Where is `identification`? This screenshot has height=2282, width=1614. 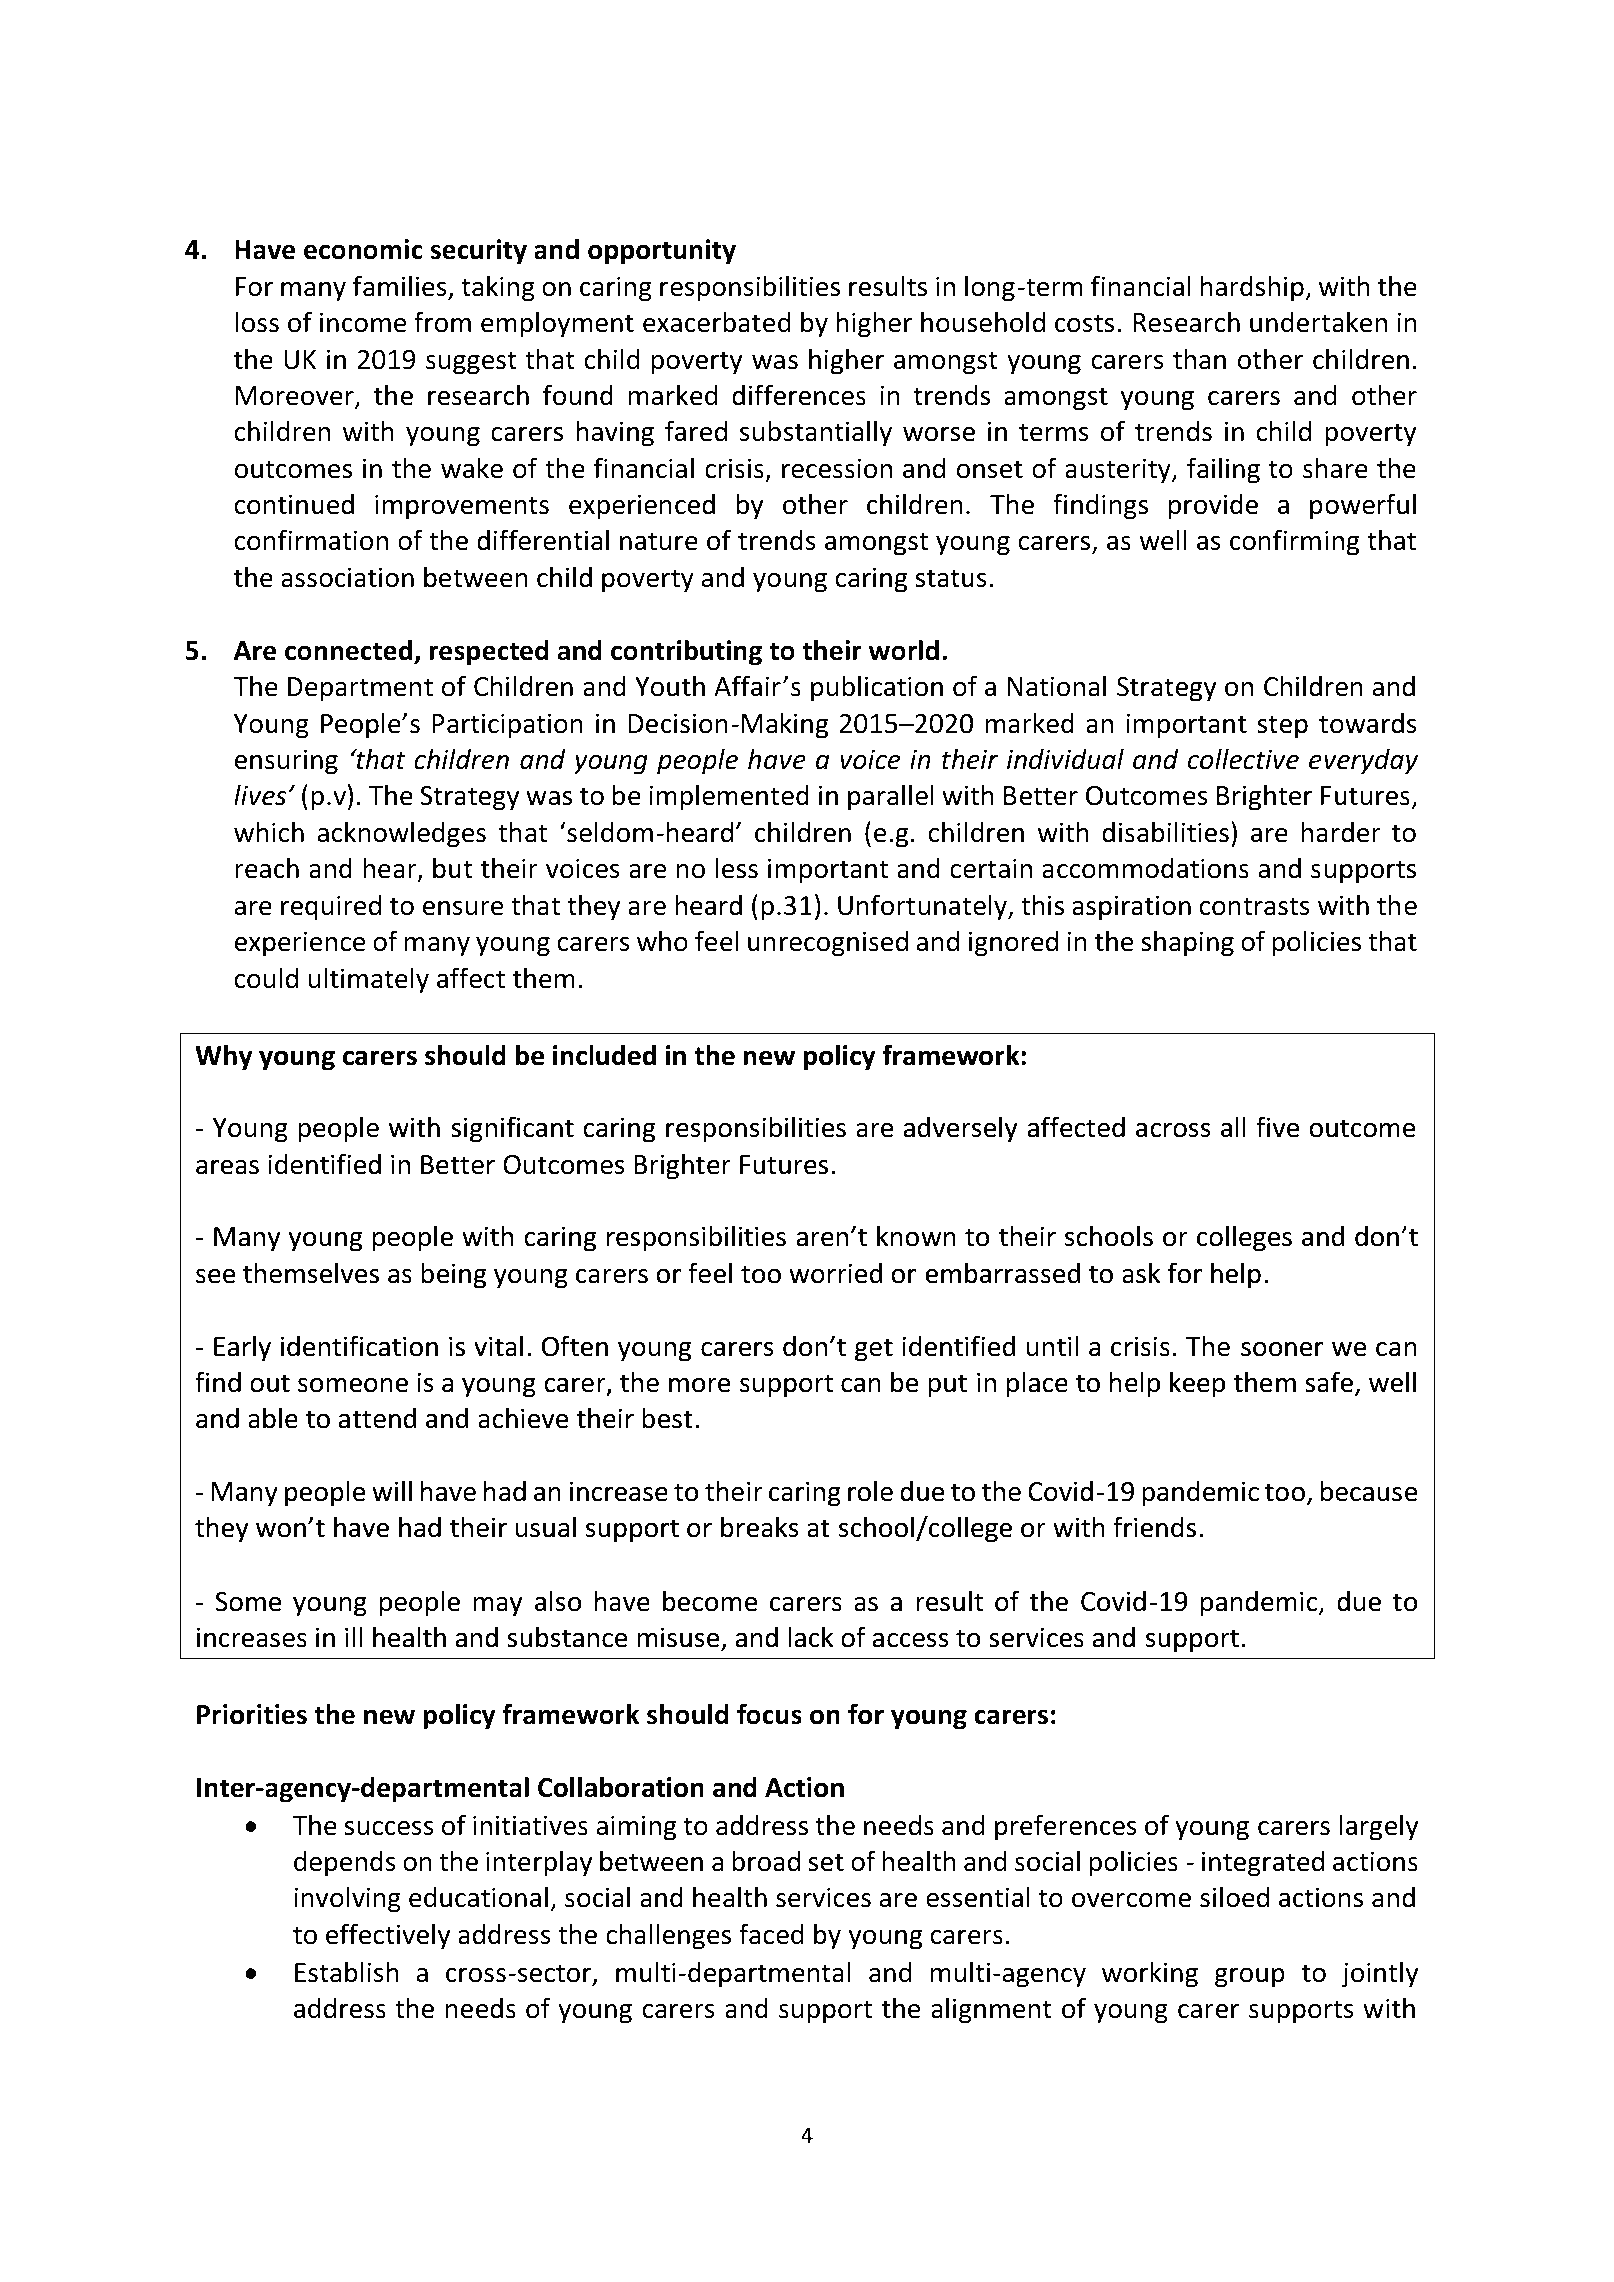 identification is located at coordinates (359, 1346).
